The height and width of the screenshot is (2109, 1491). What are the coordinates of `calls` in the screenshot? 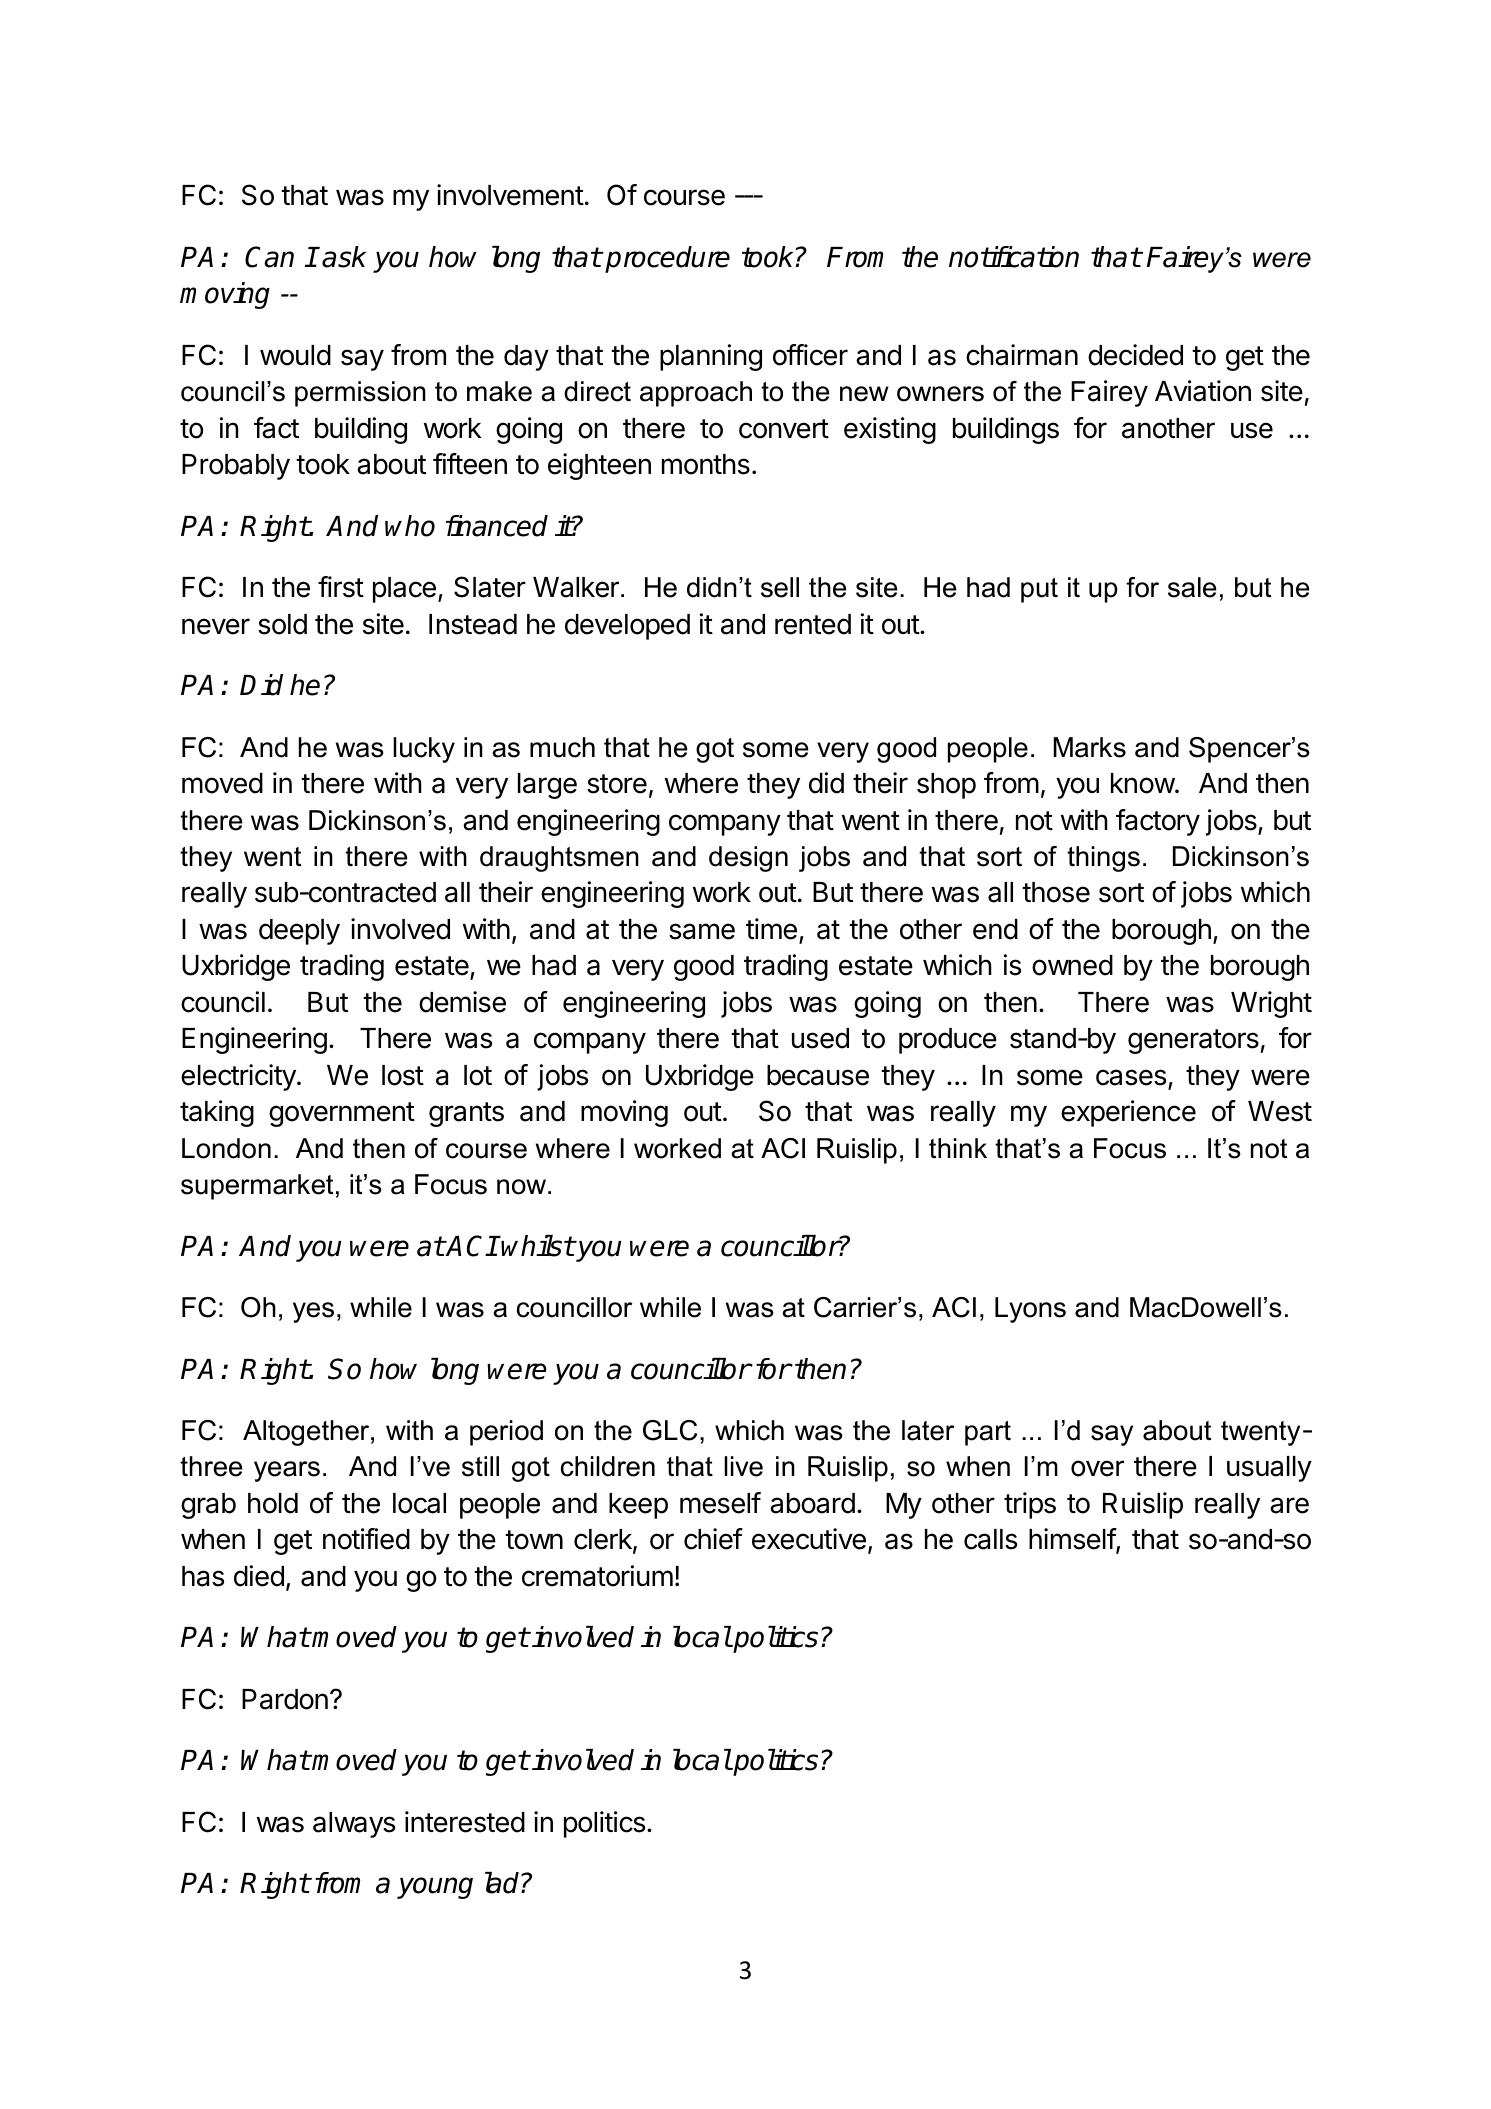 It's located at (990, 1539).
